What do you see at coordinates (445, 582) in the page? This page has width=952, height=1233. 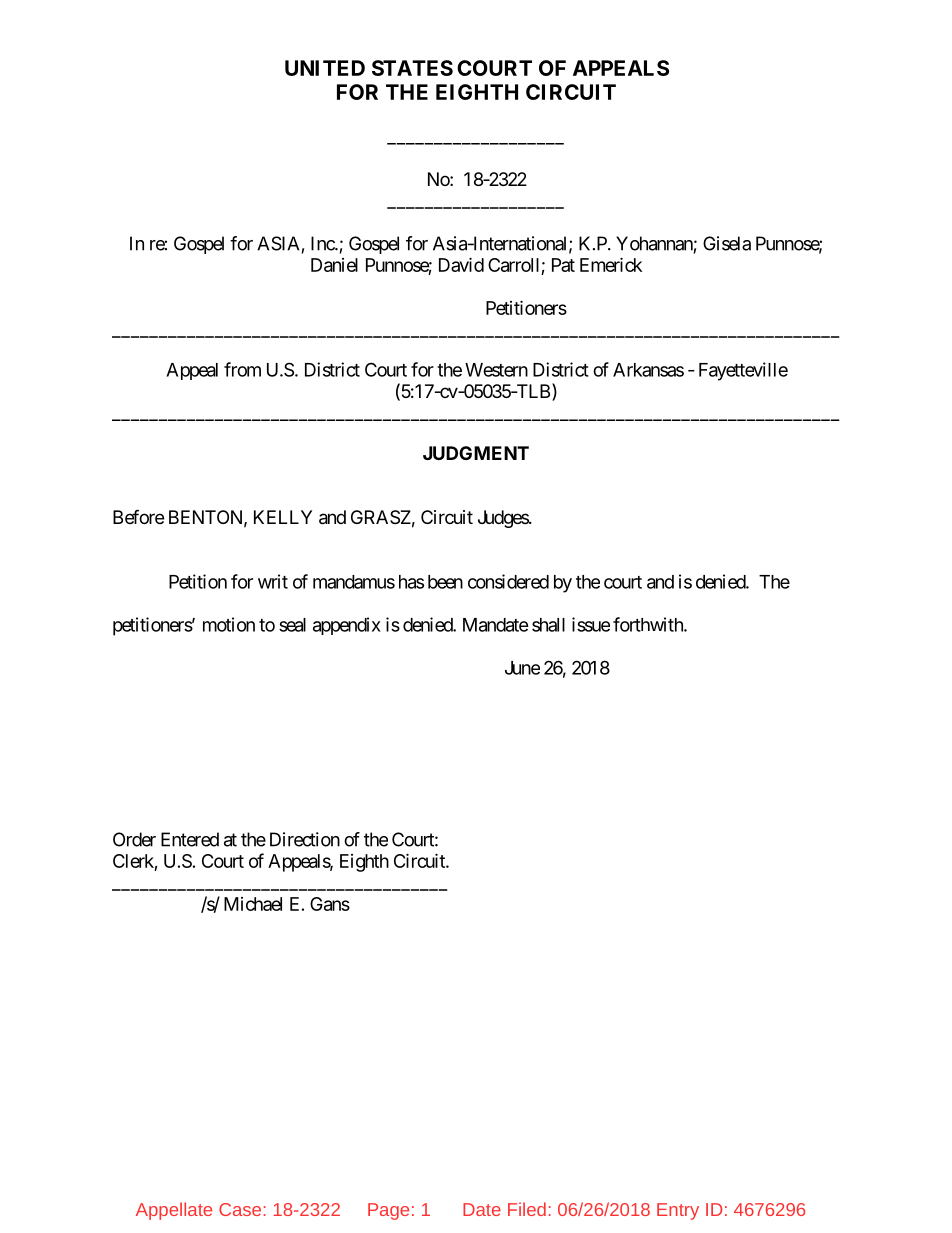 I see `been` at bounding box center [445, 582].
